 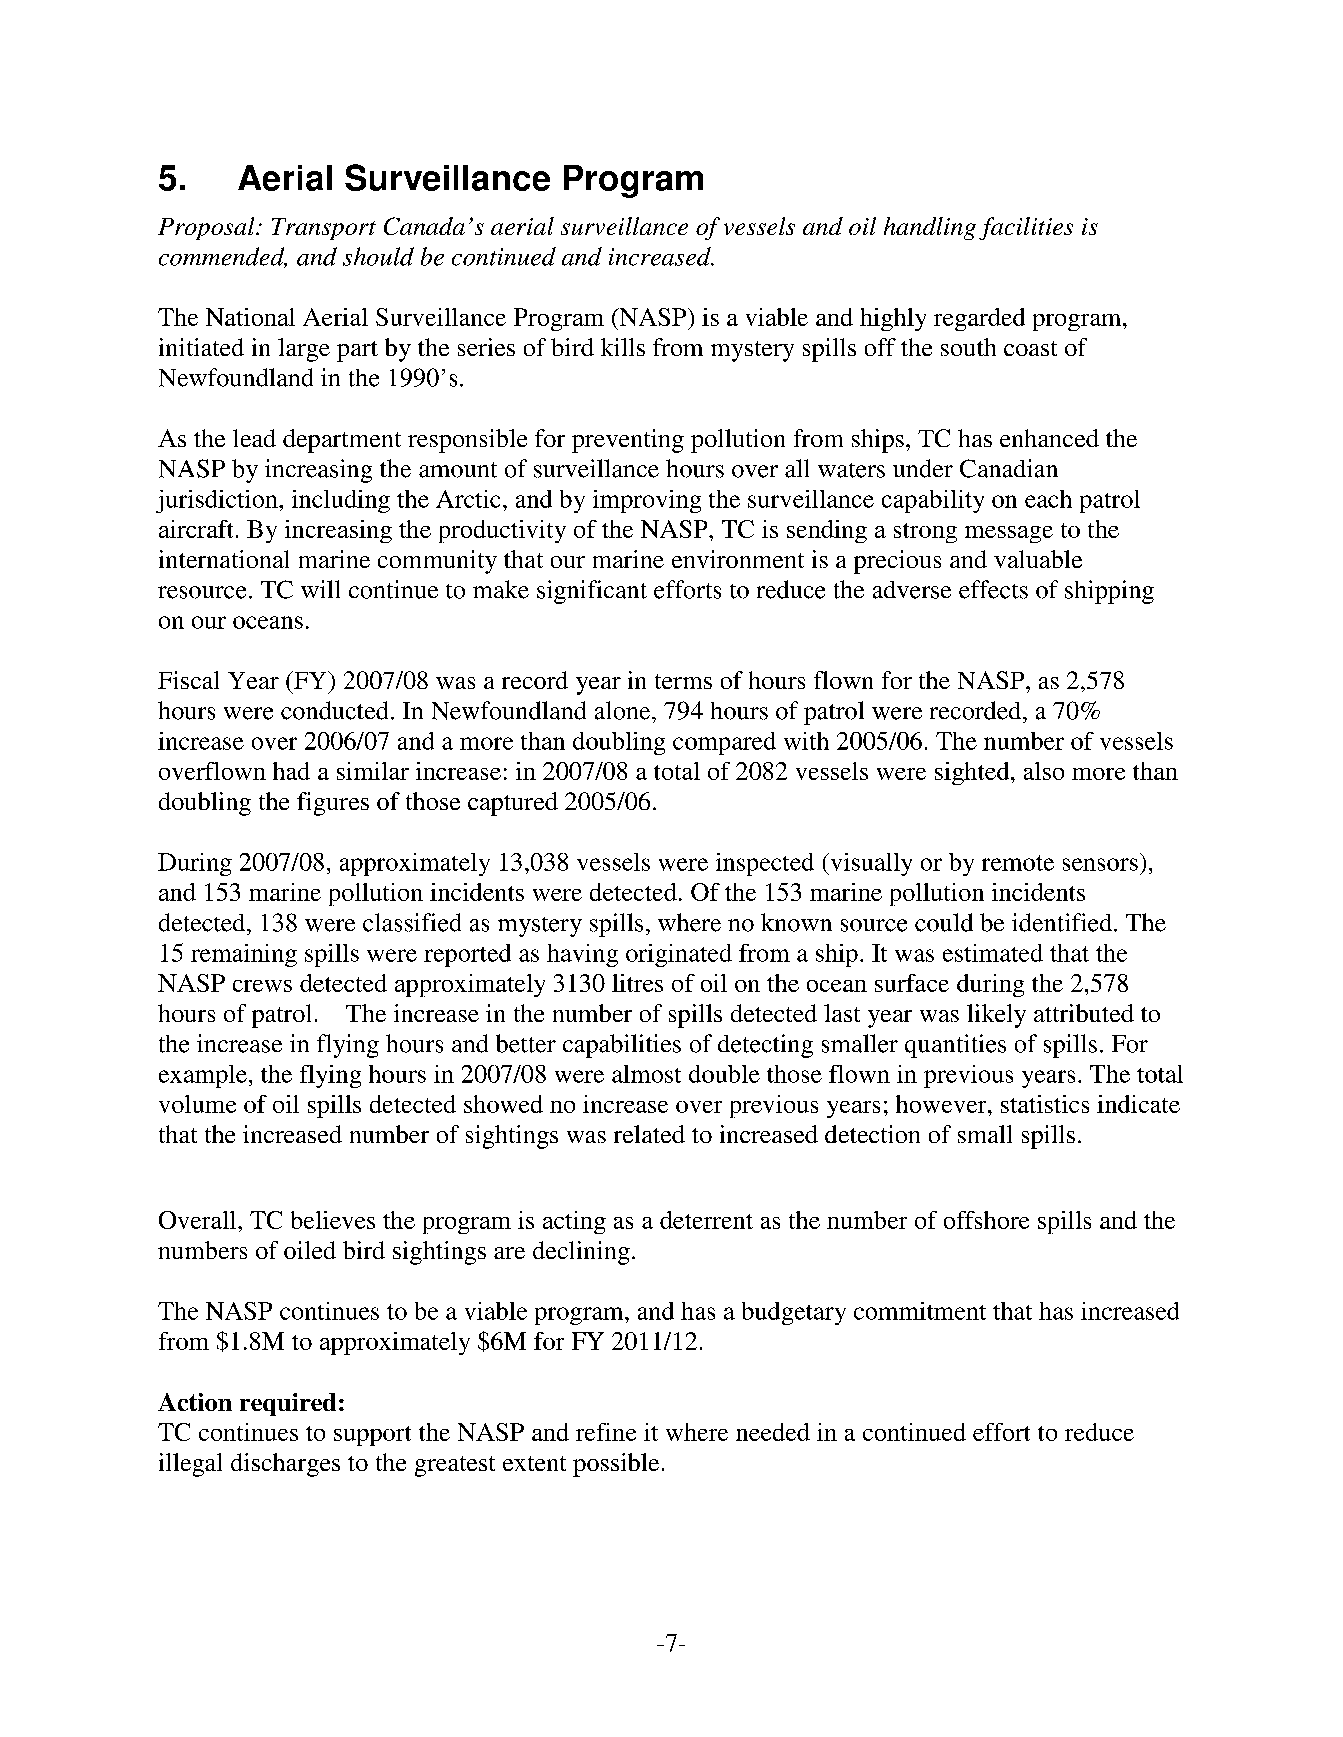 What do you see at coordinates (996, 1016) in the image?
I see `likely` at bounding box center [996, 1016].
